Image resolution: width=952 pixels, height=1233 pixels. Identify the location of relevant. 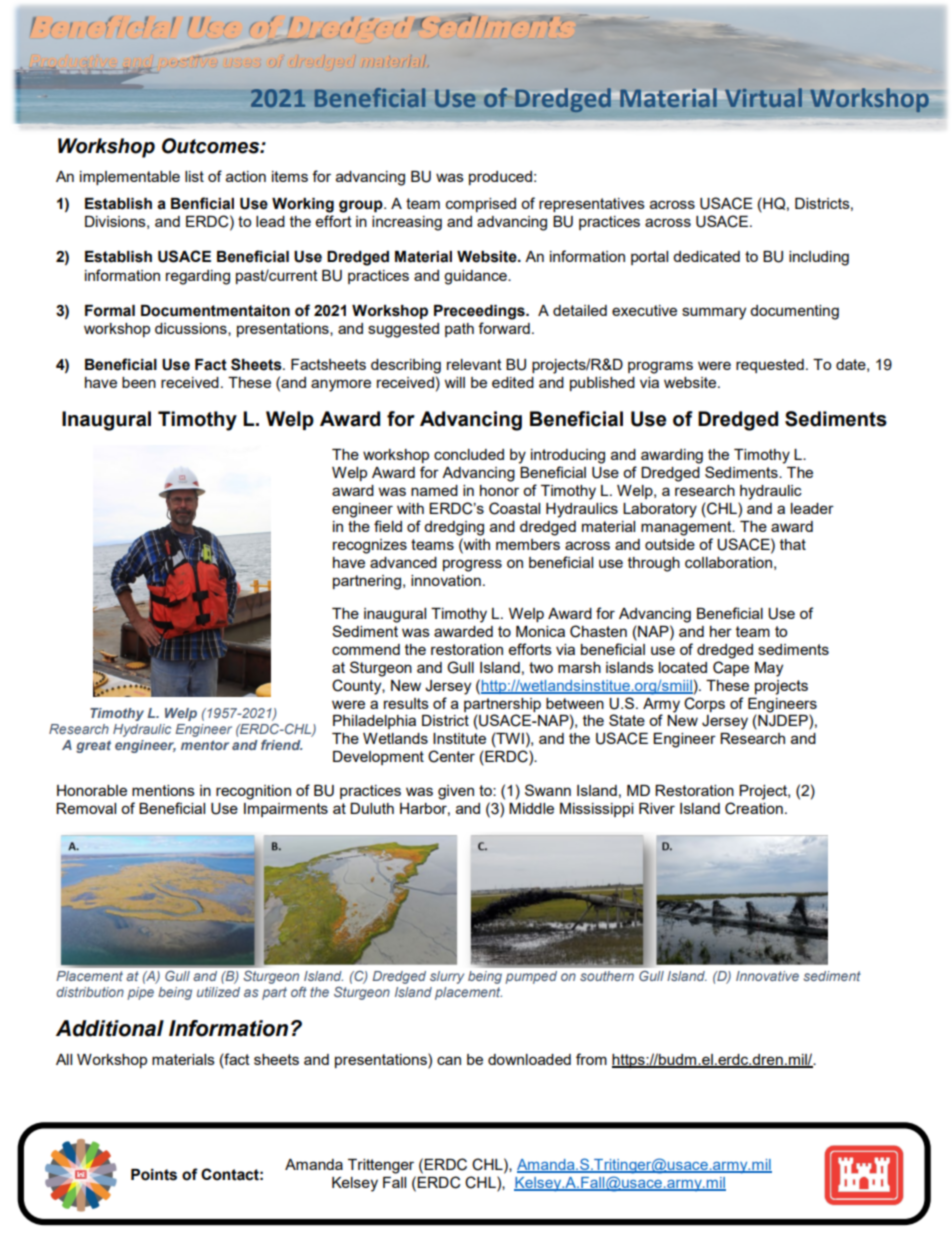
(474, 364).
